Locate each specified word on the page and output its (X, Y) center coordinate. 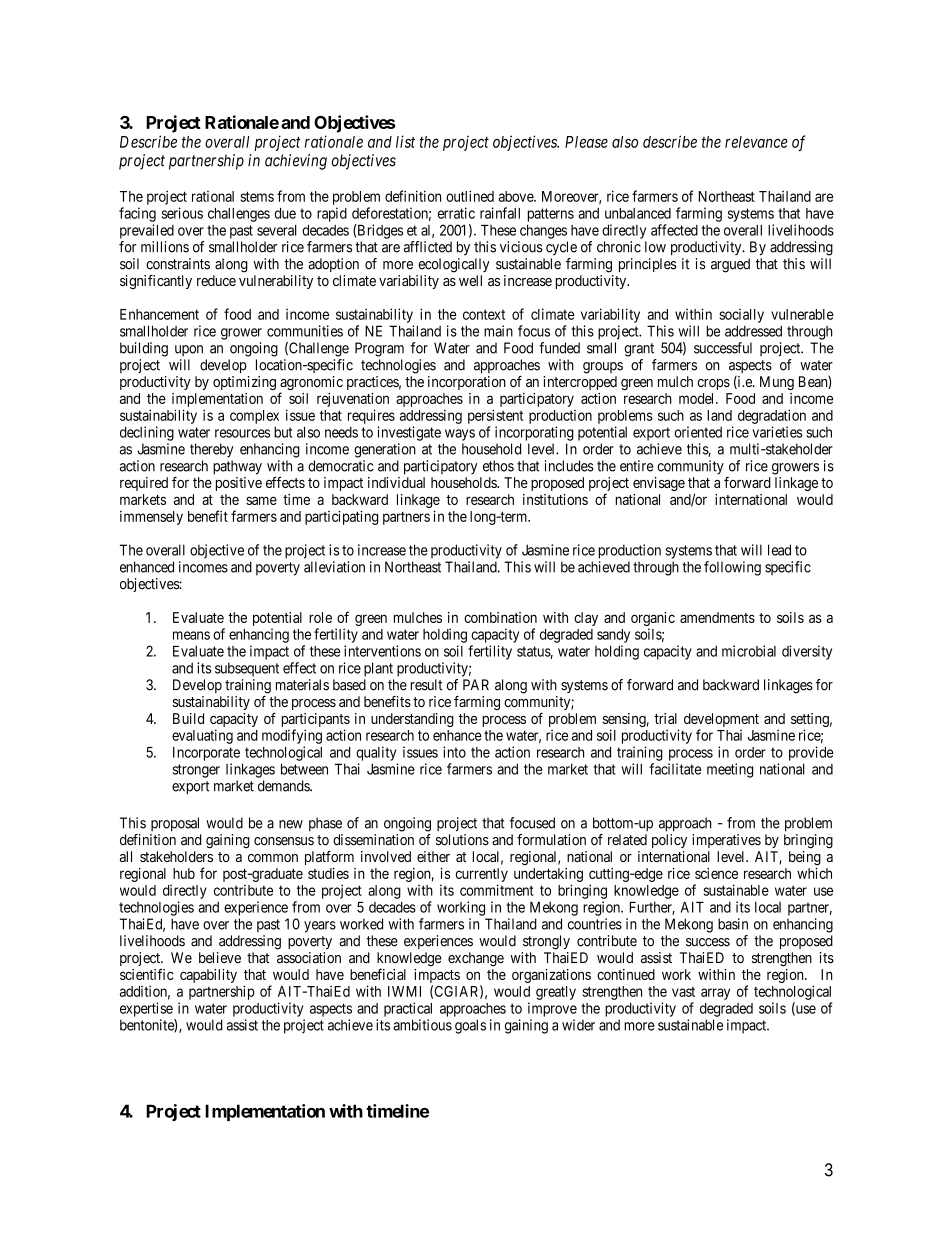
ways (460, 435)
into (454, 752)
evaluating (202, 736)
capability (208, 976)
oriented (698, 432)
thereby (212, 450)
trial (665, 718)
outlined (470, 196)
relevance (756, 142)
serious (182, 213)
